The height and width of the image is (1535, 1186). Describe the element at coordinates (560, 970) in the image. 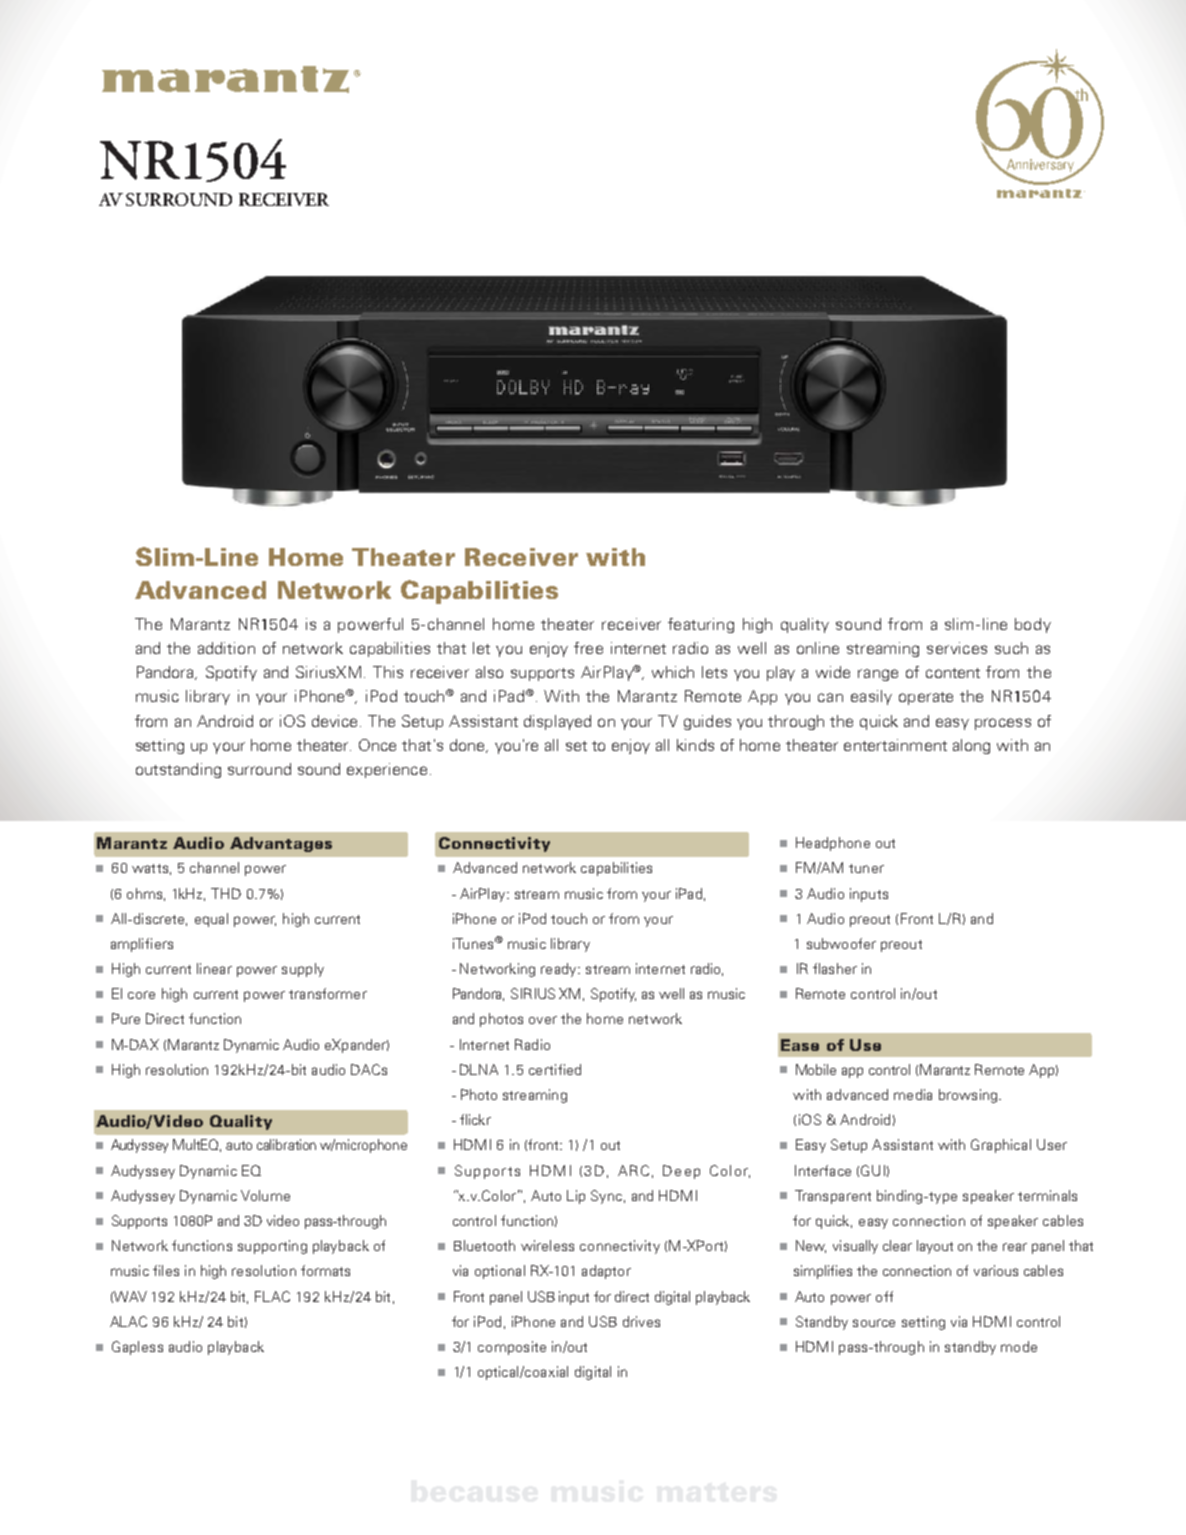

I see `ready` at that location.
